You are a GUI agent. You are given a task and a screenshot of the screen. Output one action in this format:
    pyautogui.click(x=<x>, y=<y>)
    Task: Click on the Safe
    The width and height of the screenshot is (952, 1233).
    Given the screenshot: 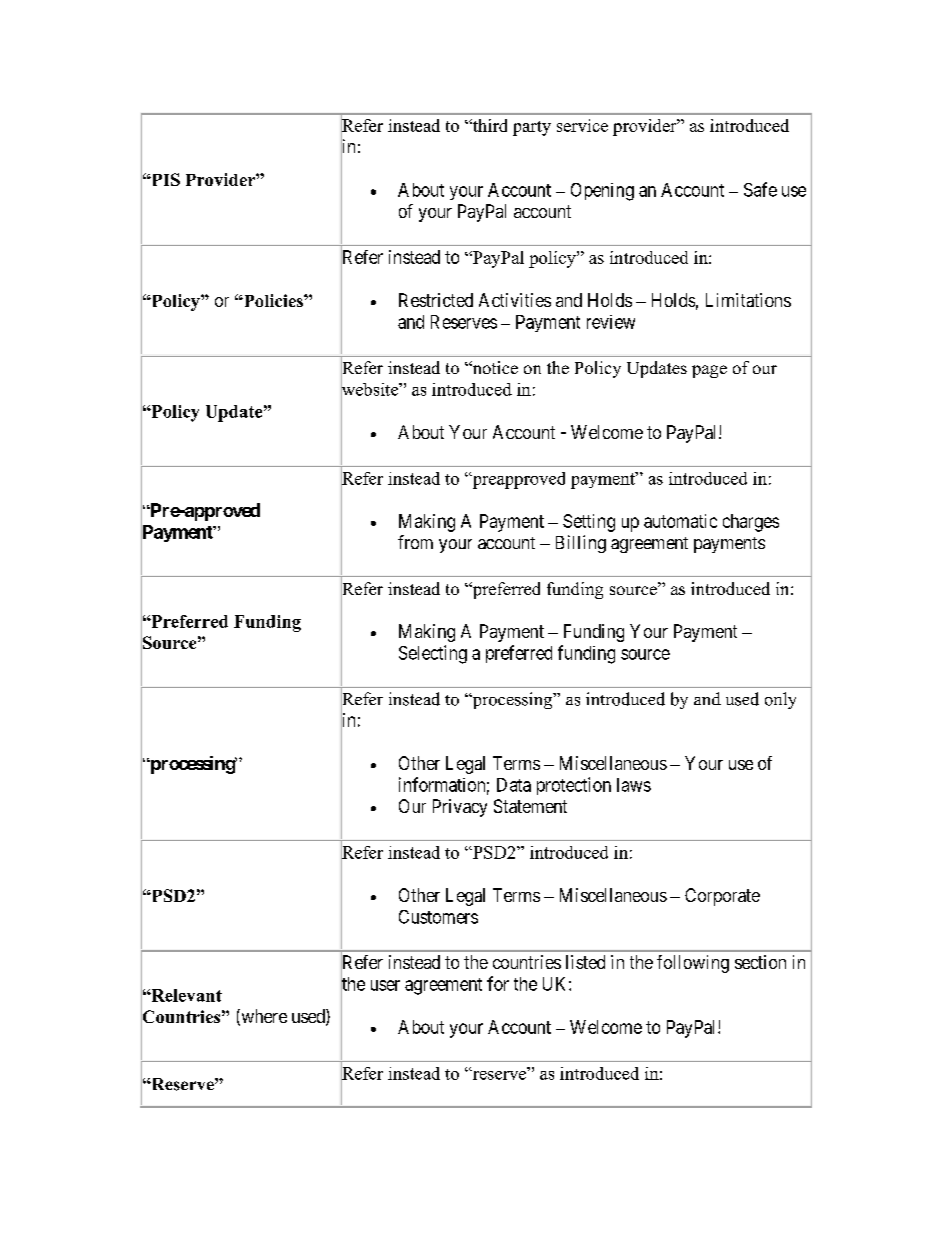 What is the action you would take?
    pyautogui.click(x=760, y=189)
